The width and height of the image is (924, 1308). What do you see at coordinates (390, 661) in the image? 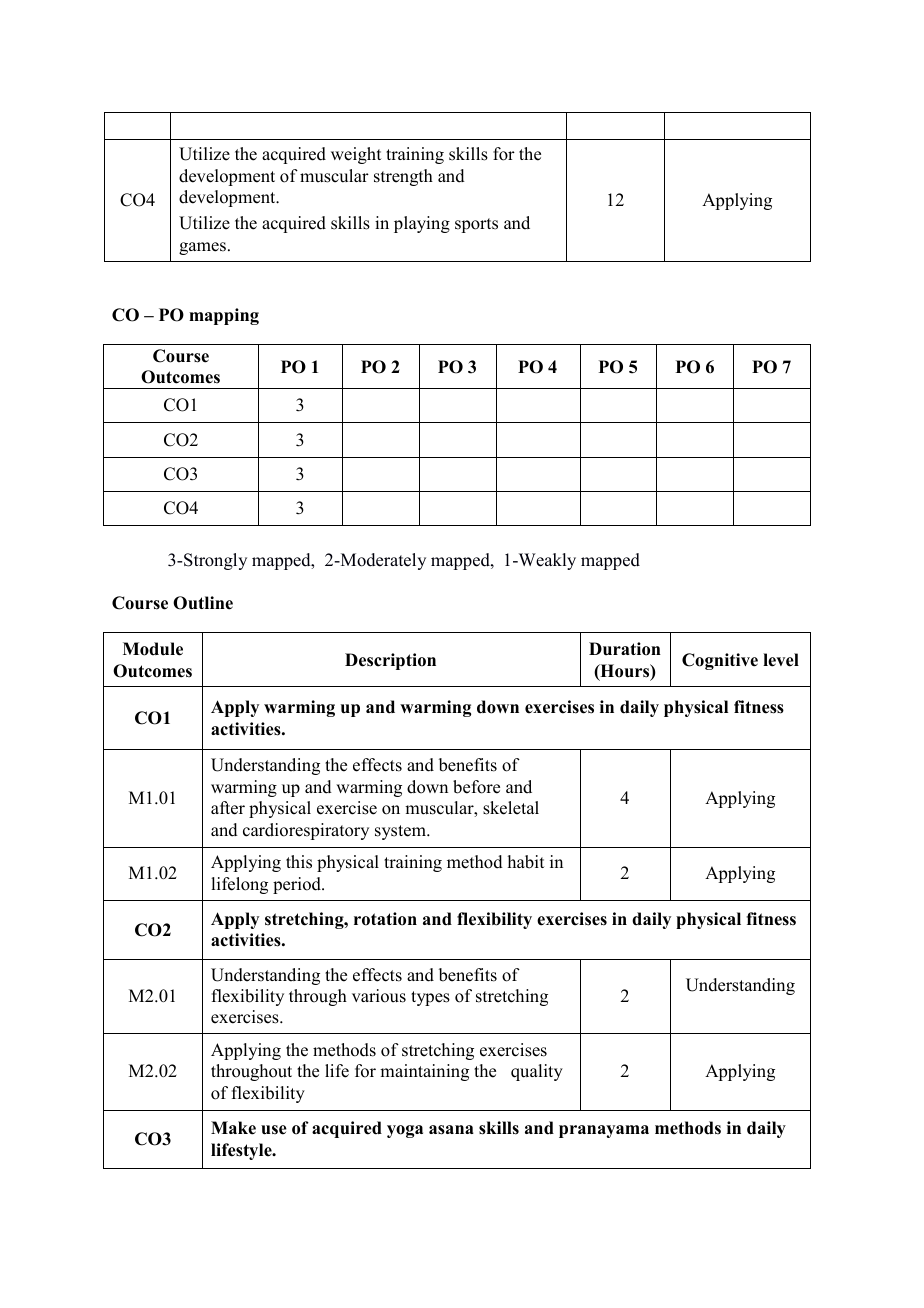
I see `Description` at bounding box center [390, 661].
